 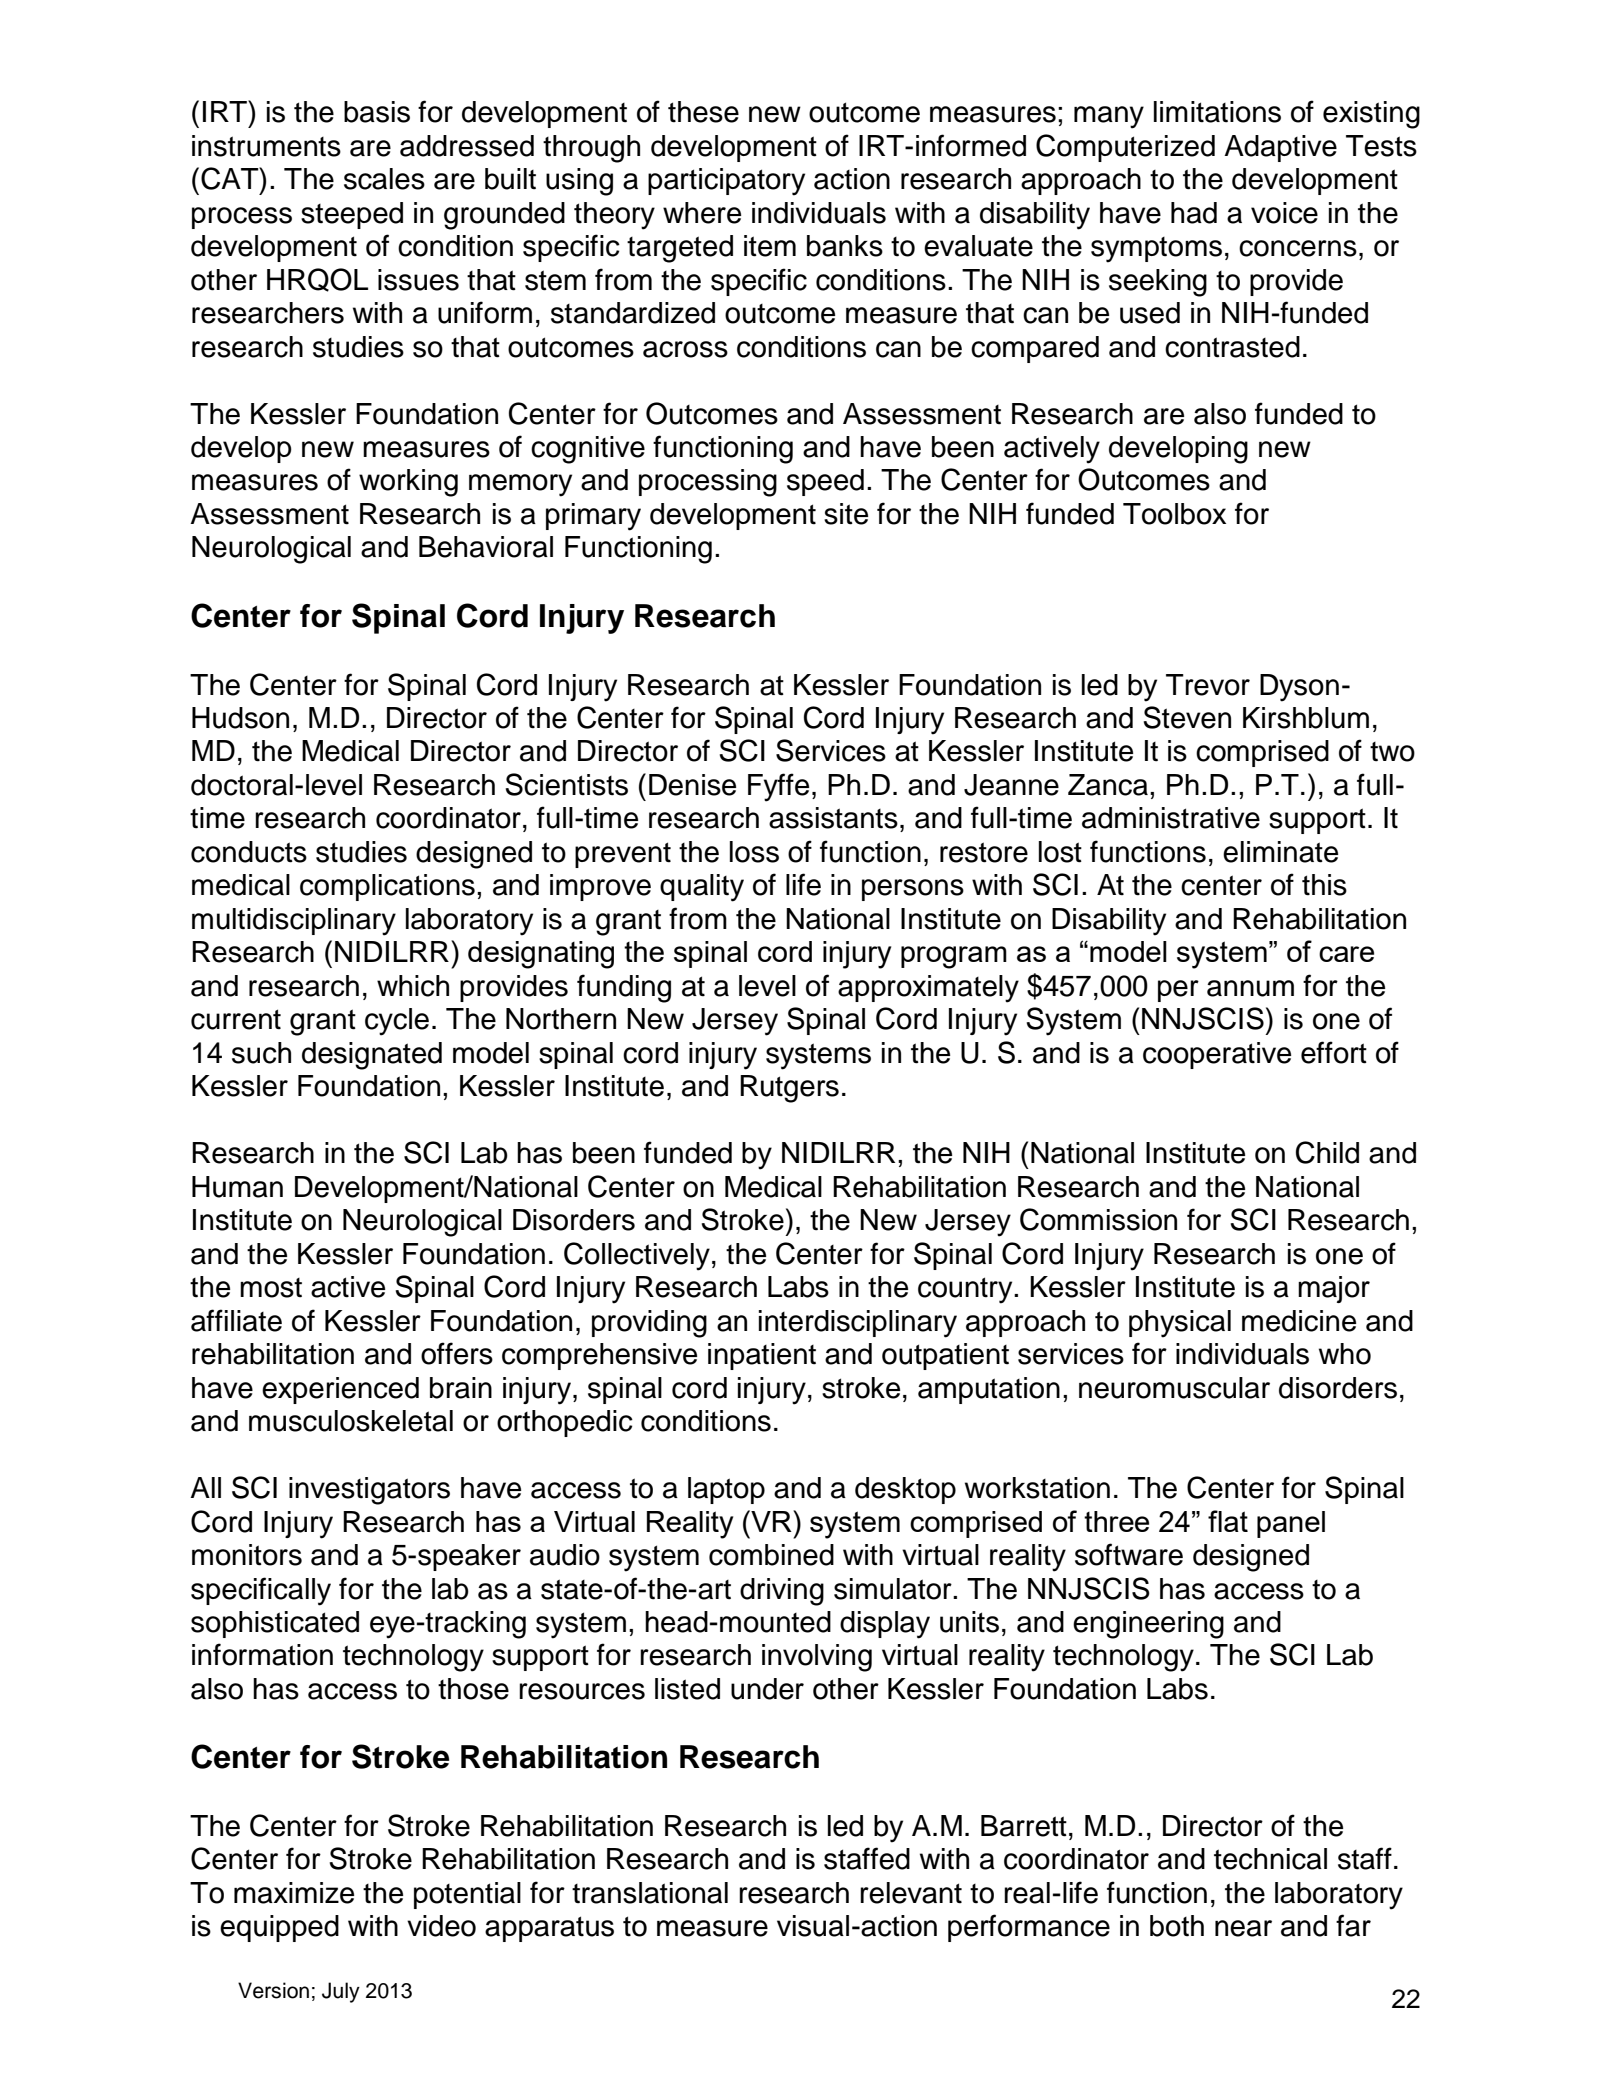 I want to click on medicine, so click(x=1299, y=1321).
